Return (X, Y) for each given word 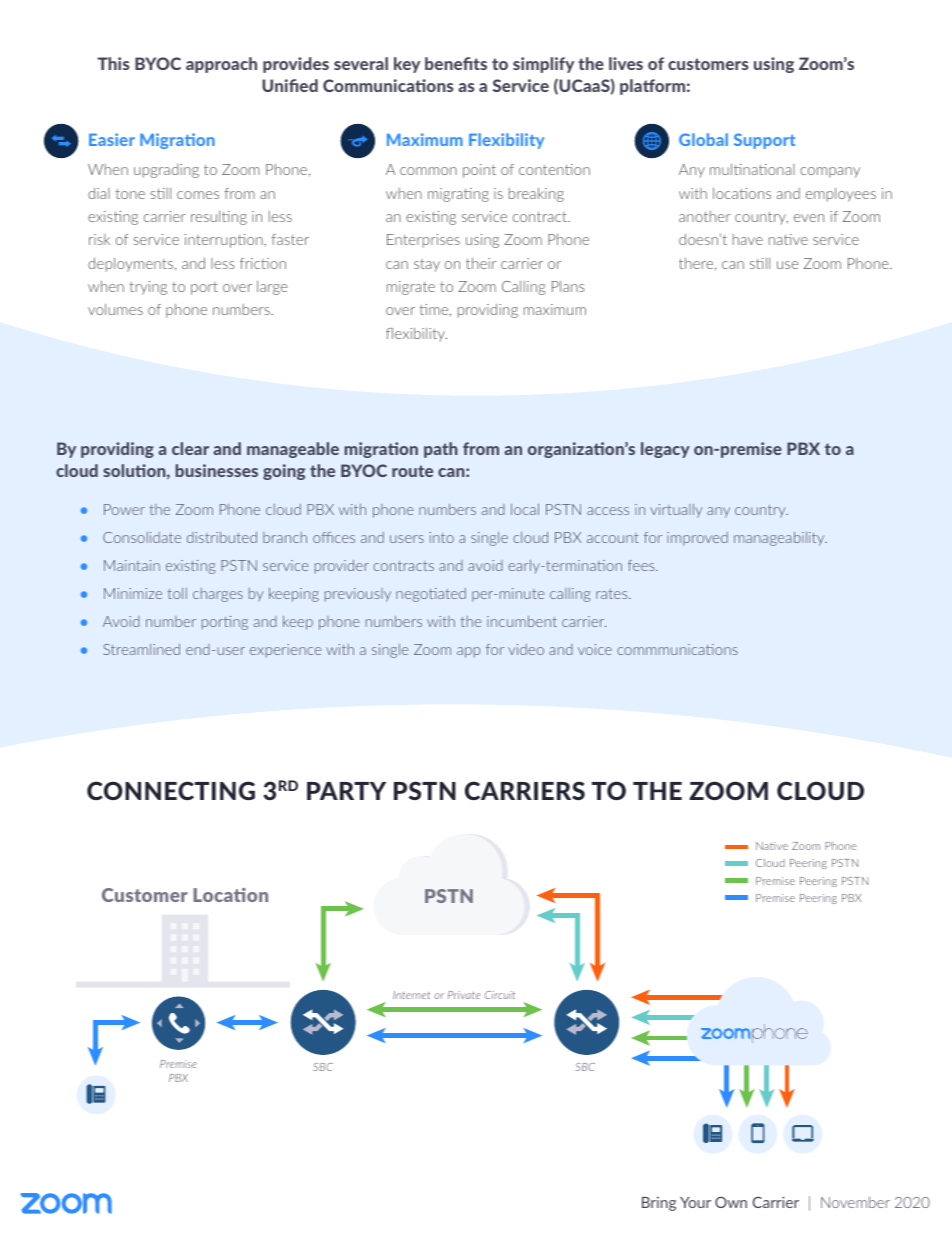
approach (221, 65)
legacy (665, 450)
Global (703, 139)
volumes (115, 309)
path (441, 450)
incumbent (522, 621)
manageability (780, 539)
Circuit (500, 995)
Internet (411, 995)
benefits (456, 63)
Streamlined (141, 649)
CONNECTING (171, 790)
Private (464, 995)
